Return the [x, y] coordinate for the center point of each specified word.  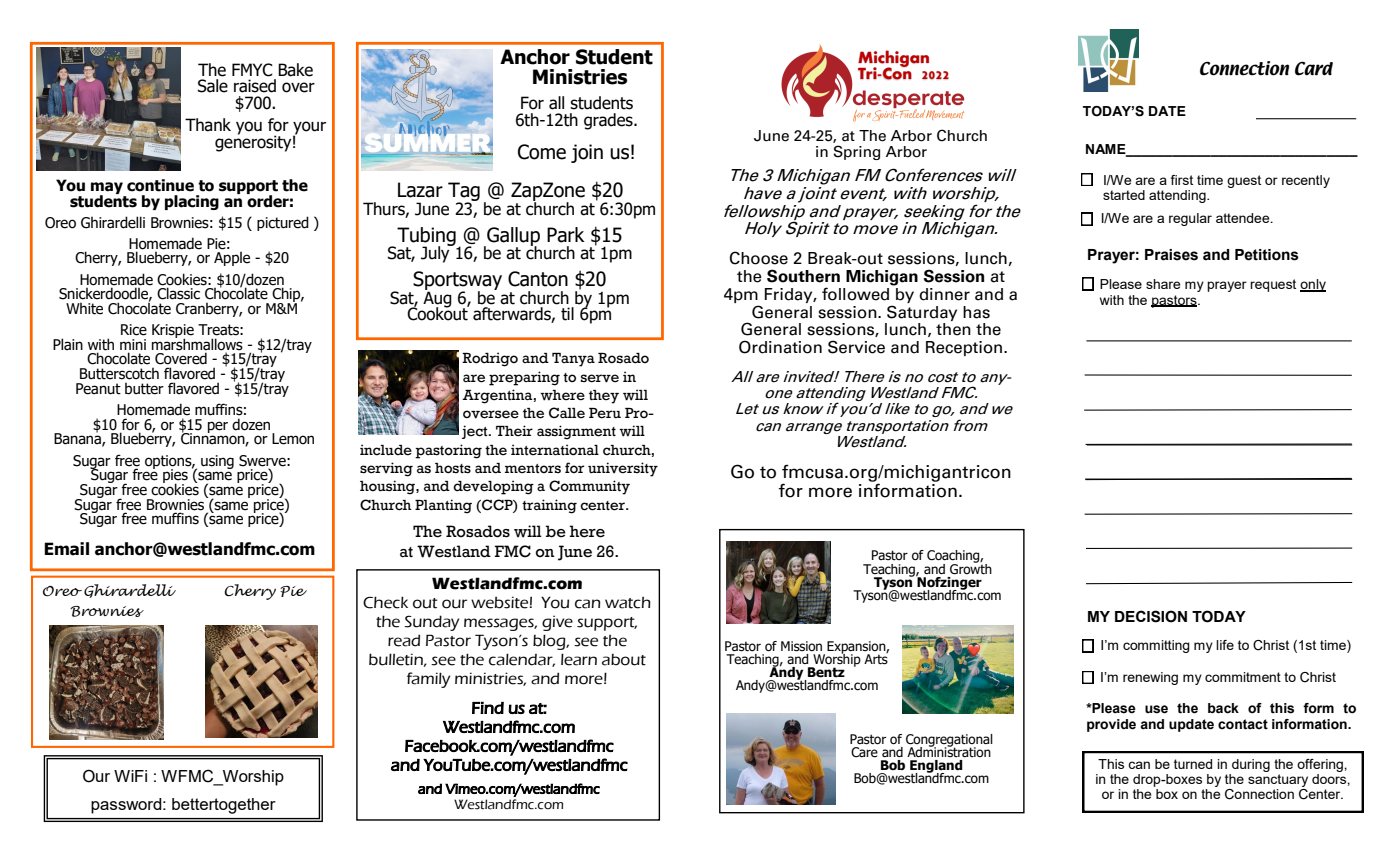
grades [609, 121]
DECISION [1151, 616]
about [624, 660]
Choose [759, 258]
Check [385, 602]
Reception [965, 348]
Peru [605, 413]
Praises [1171, 255]
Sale [213, 86]
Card [1314, 68]
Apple [232, 257]
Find [488, 707]
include [386, 450]
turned [1193, 764]
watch [628, 603]
